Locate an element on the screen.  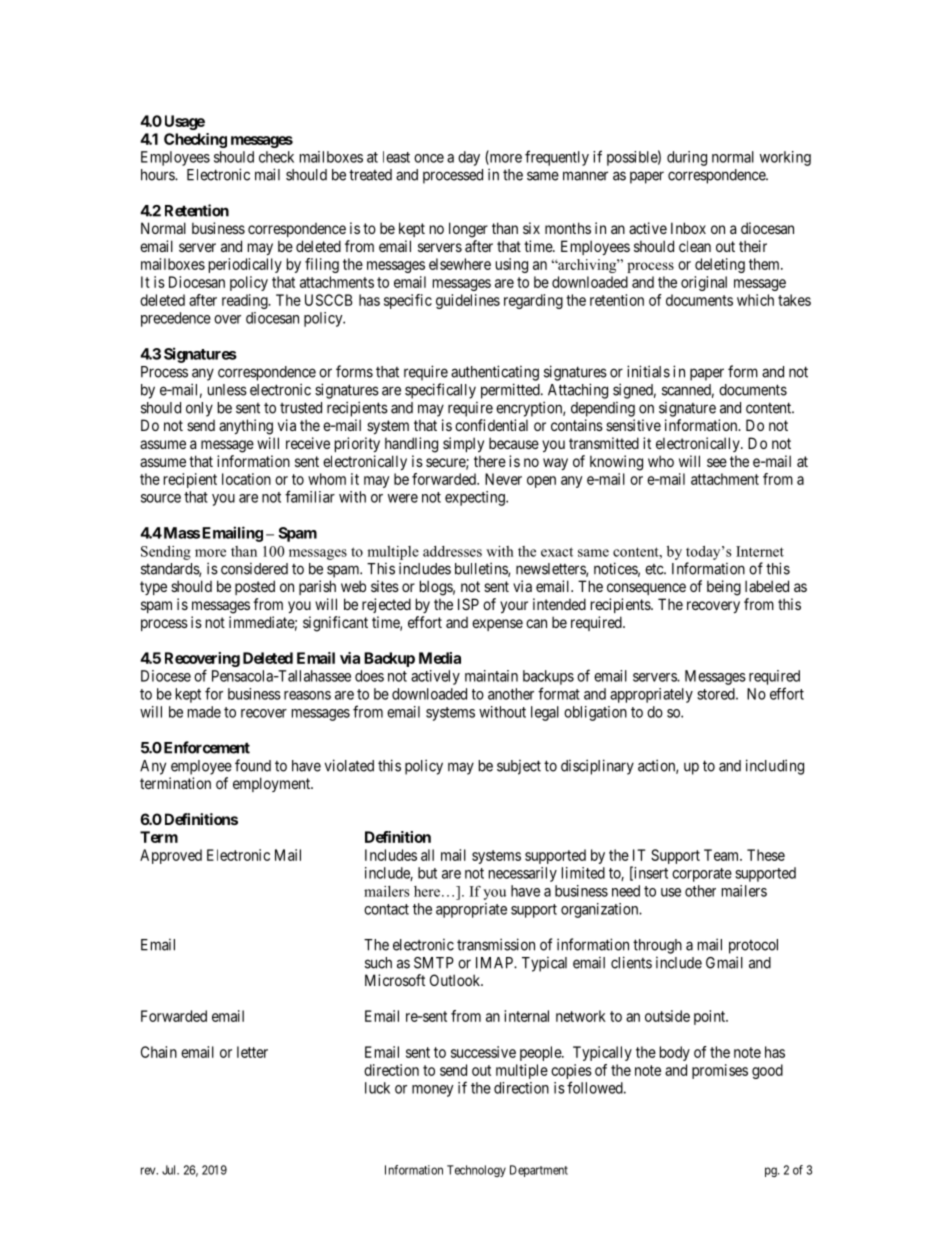
confidential is located at coordinates (491, 425).
